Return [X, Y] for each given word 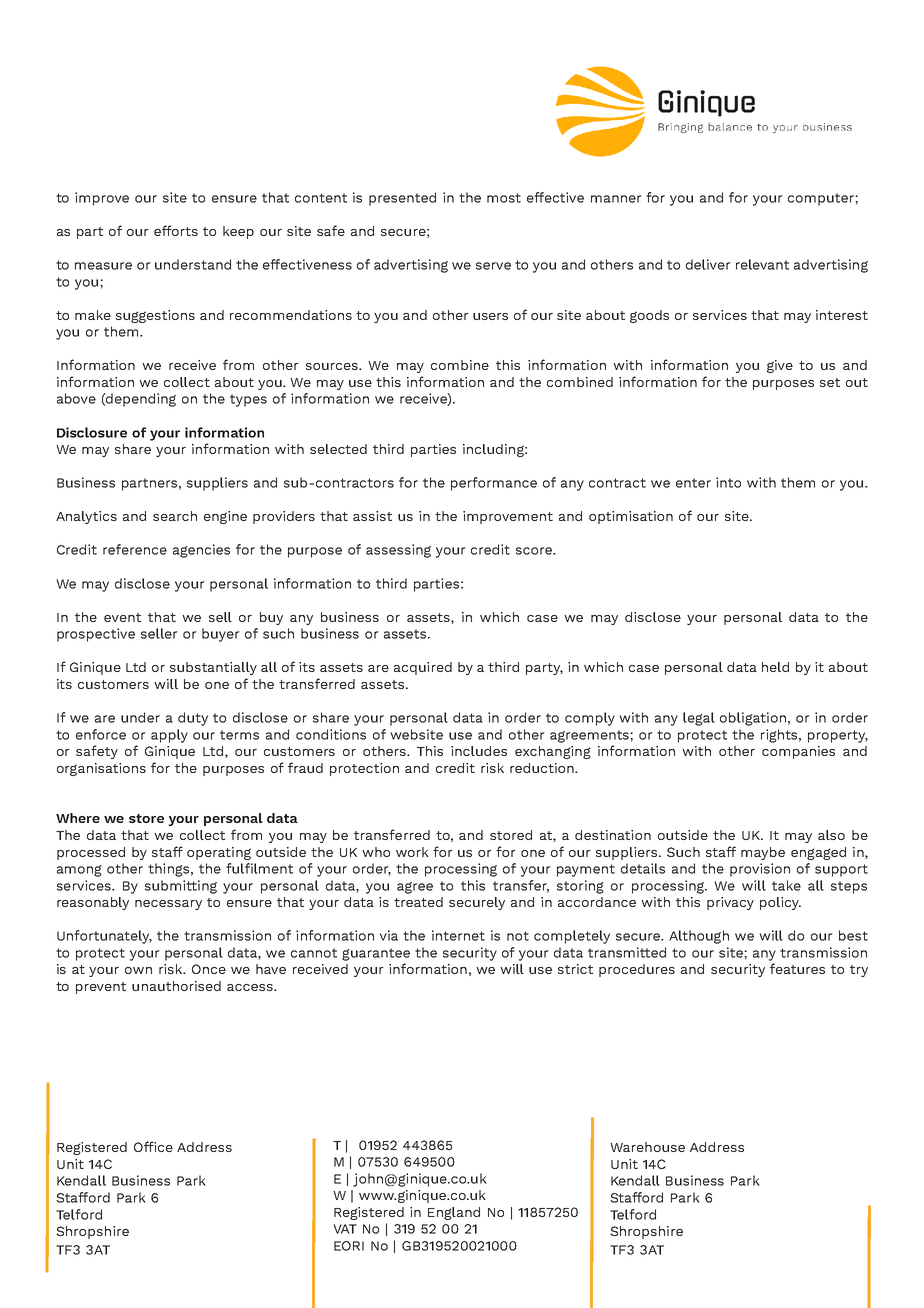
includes [479, 751]
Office [153, 1146]
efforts [176, 230]
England [454, 1213]
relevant [762, 264]
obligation [753, 719]
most [504, 198]
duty [193, 719]
